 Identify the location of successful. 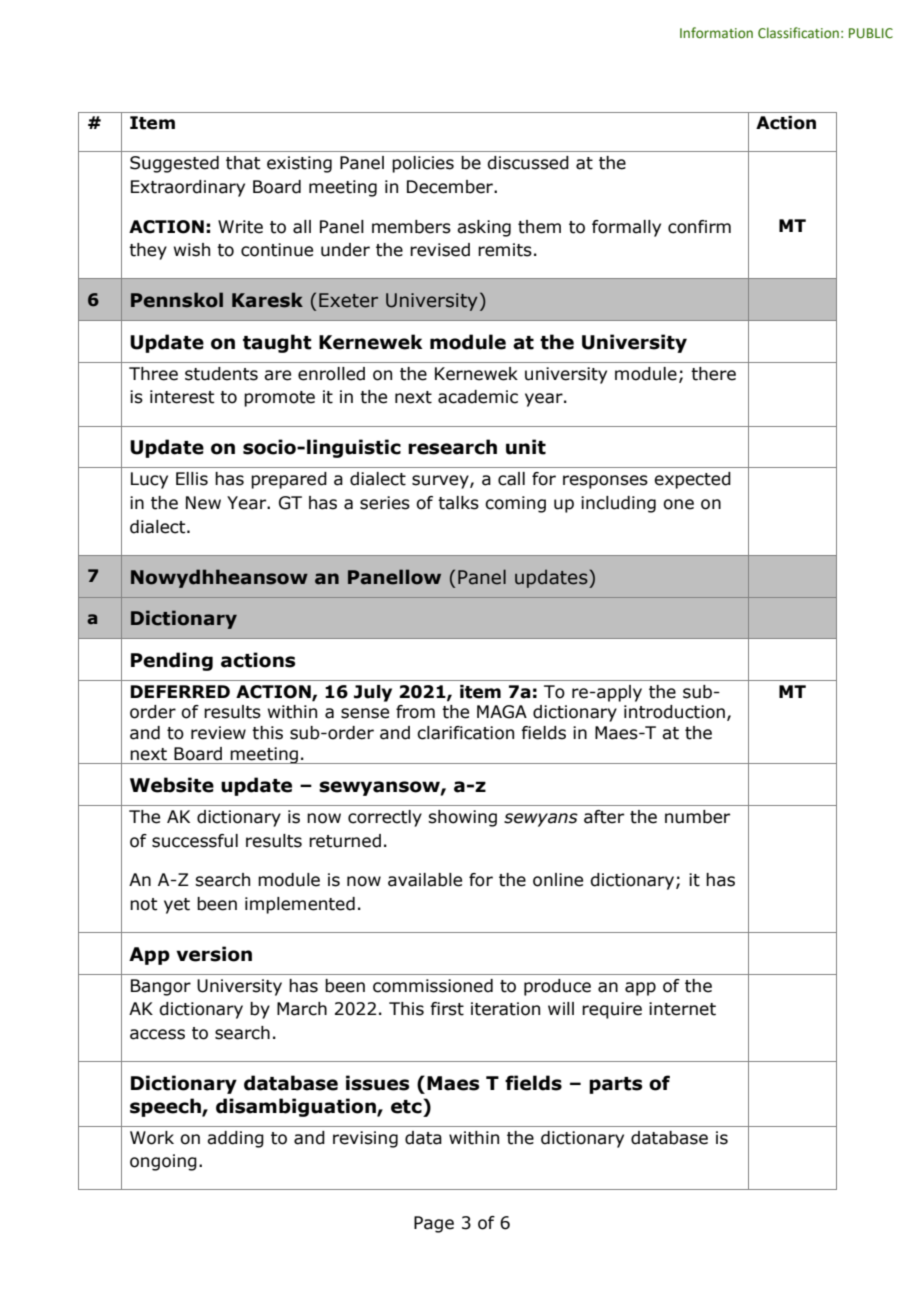
(195, 841).
